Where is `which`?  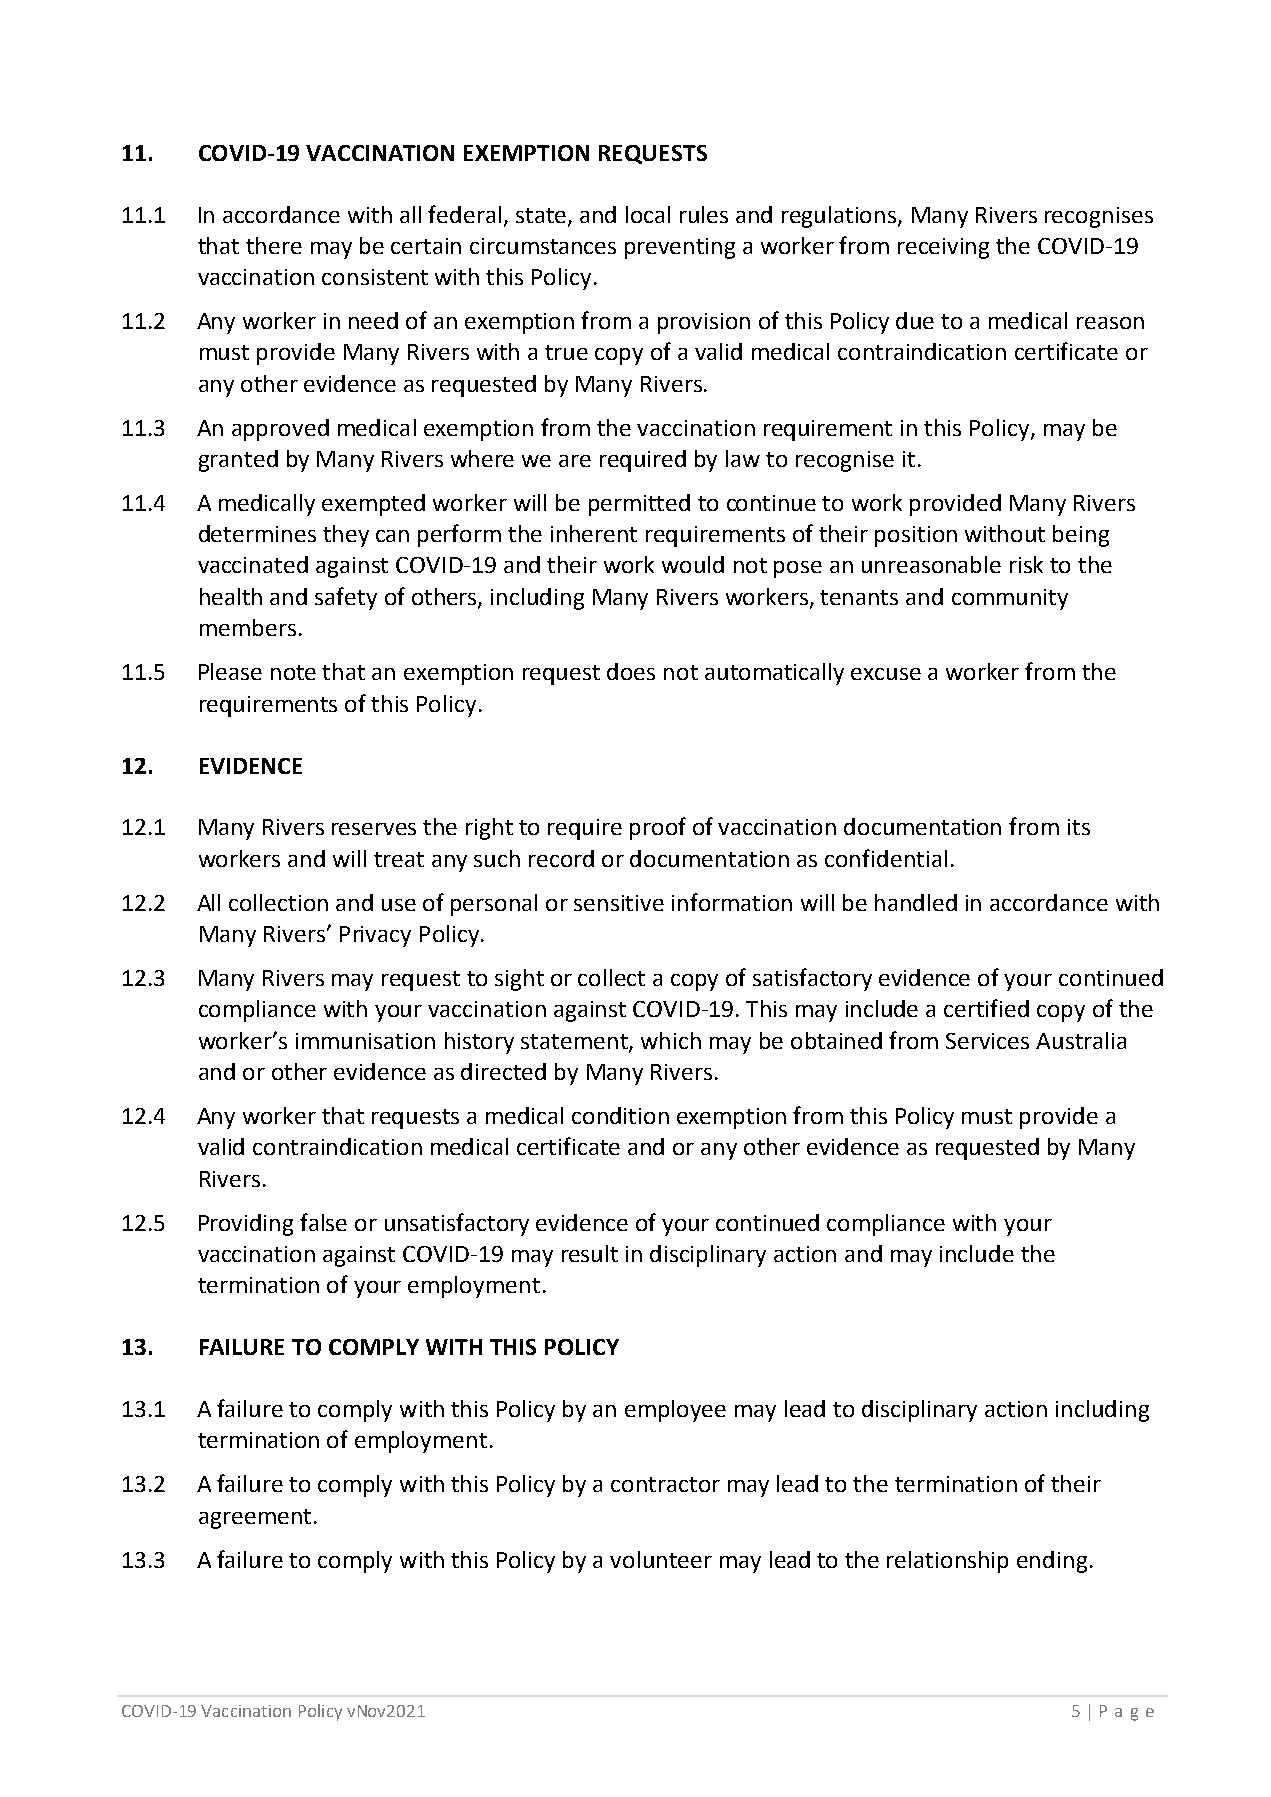 which is located at coordinates (671, 1040).
